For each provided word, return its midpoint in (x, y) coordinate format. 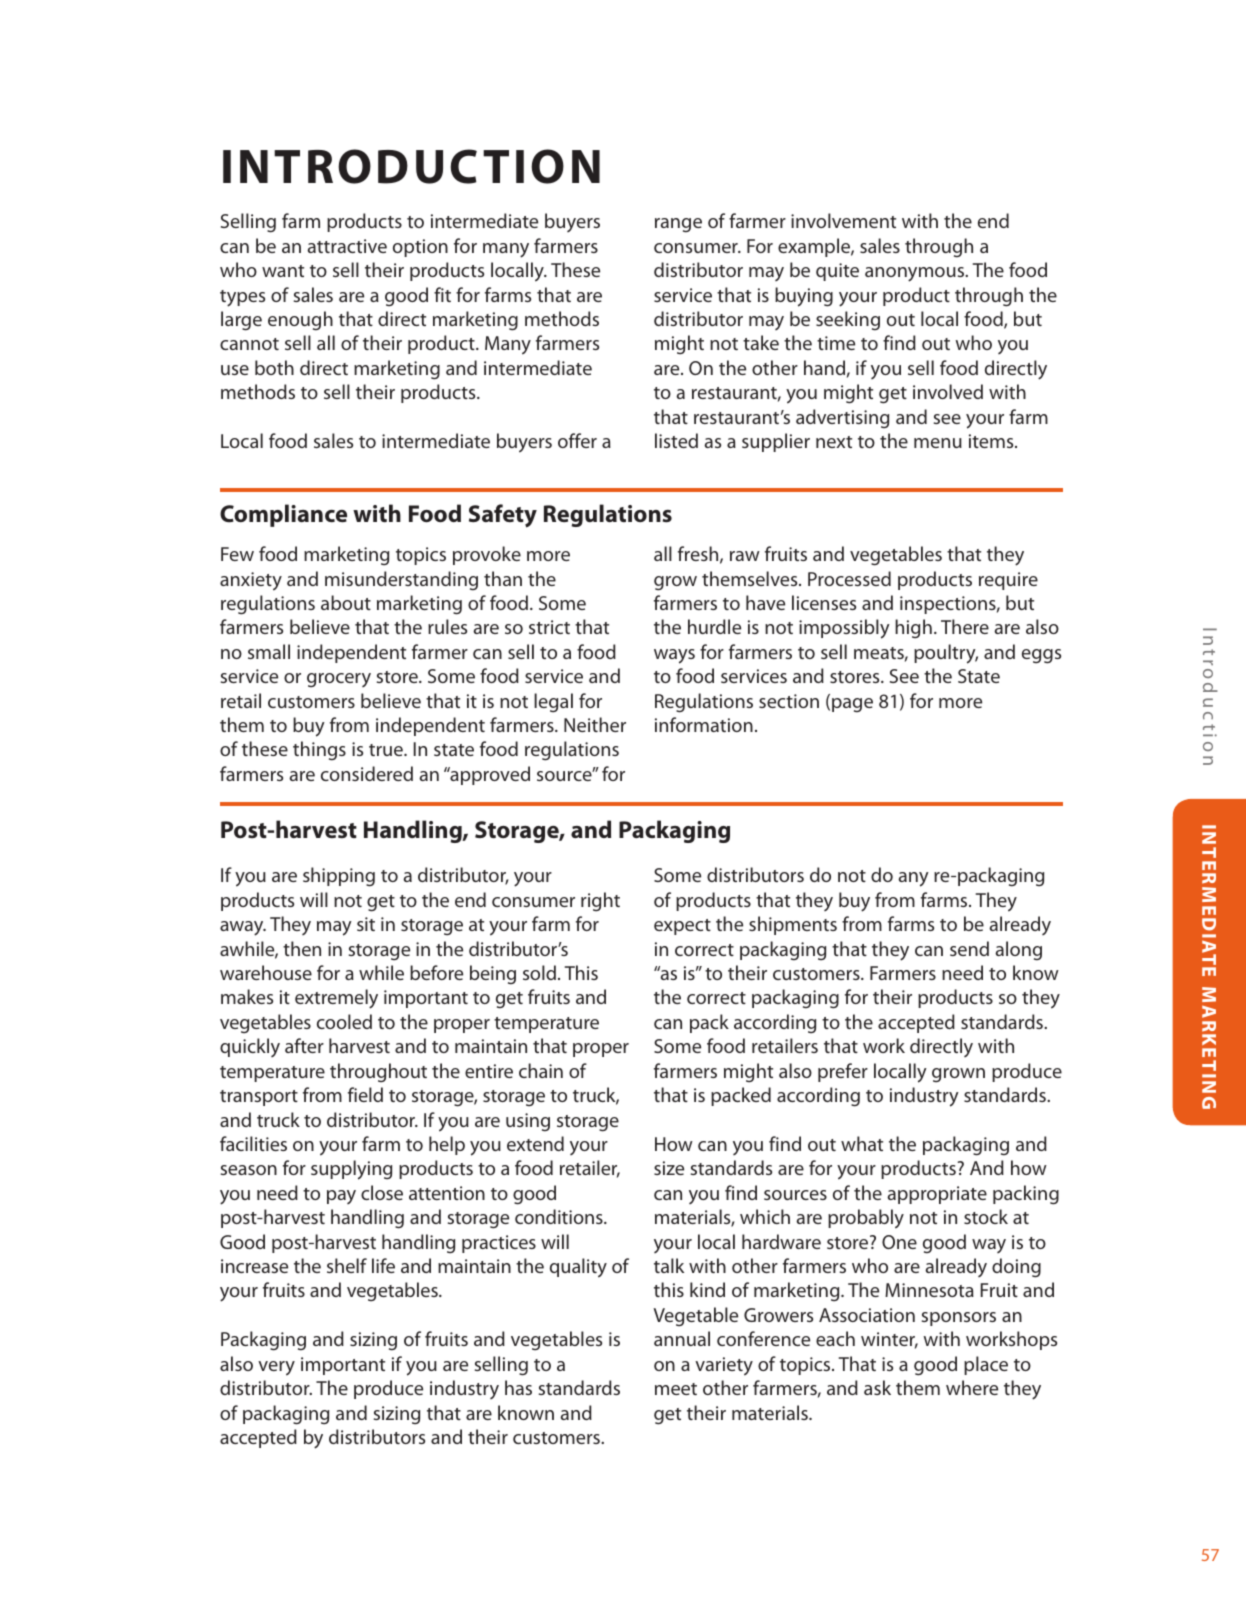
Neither (595, 724)
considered (367, 773)
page (852, 705)
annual (682, 1338)
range (678, 225)
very (276, 1368)
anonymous (916, 274)
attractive (347, 246)
